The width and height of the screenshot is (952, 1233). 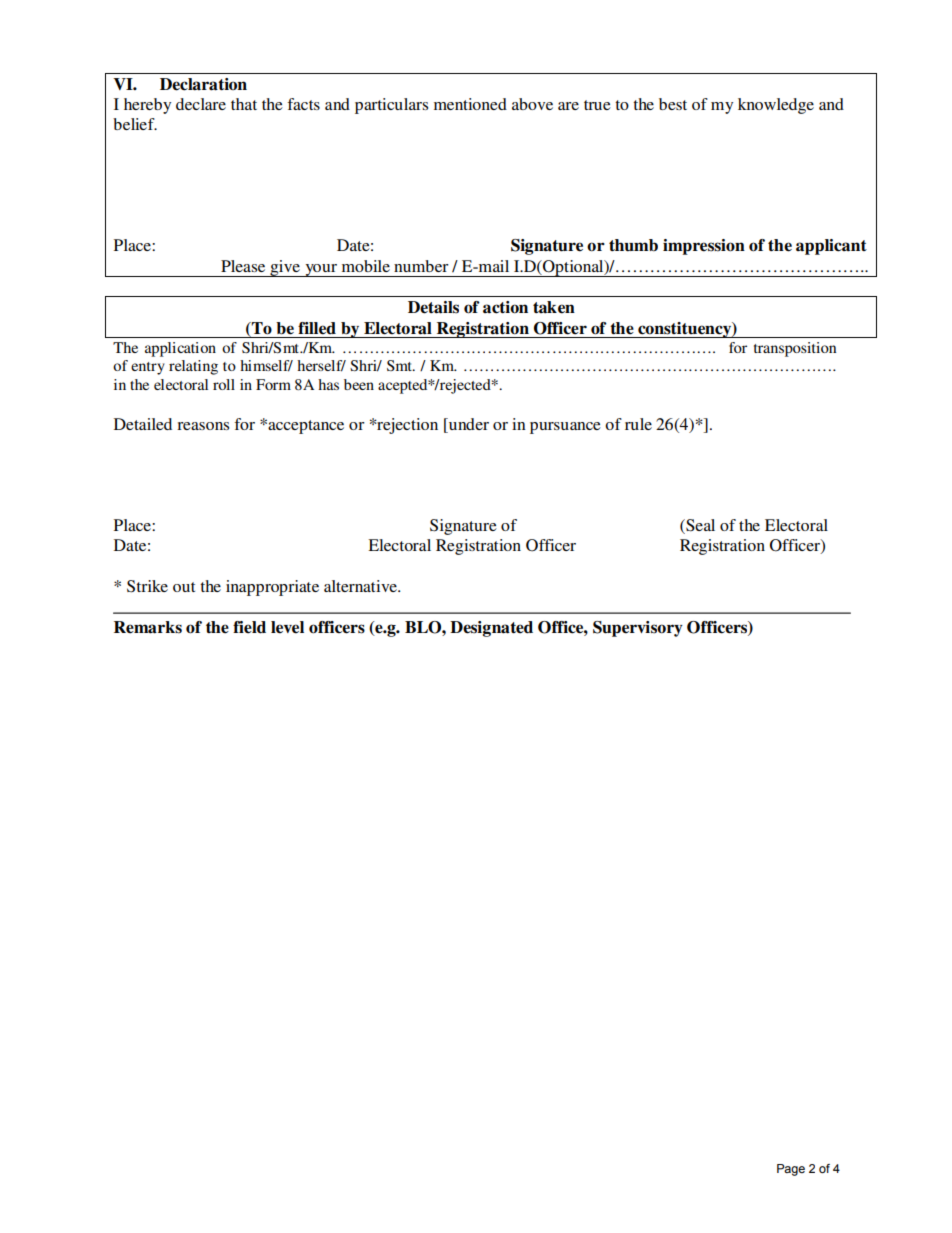 I want to click on declare, so click(x=201, y=104).
